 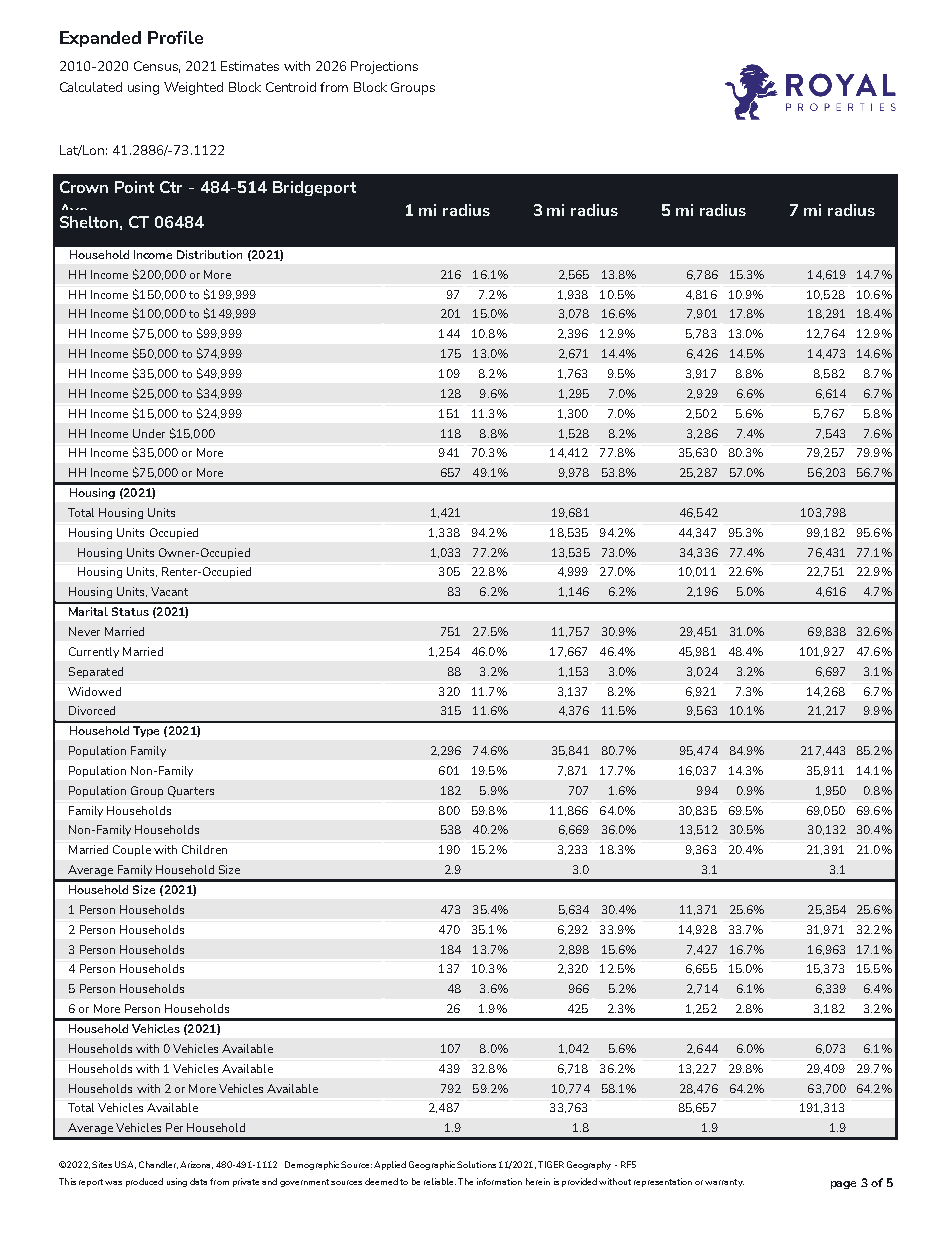 I want to click on Vacant, so click(x=169, y=591).
